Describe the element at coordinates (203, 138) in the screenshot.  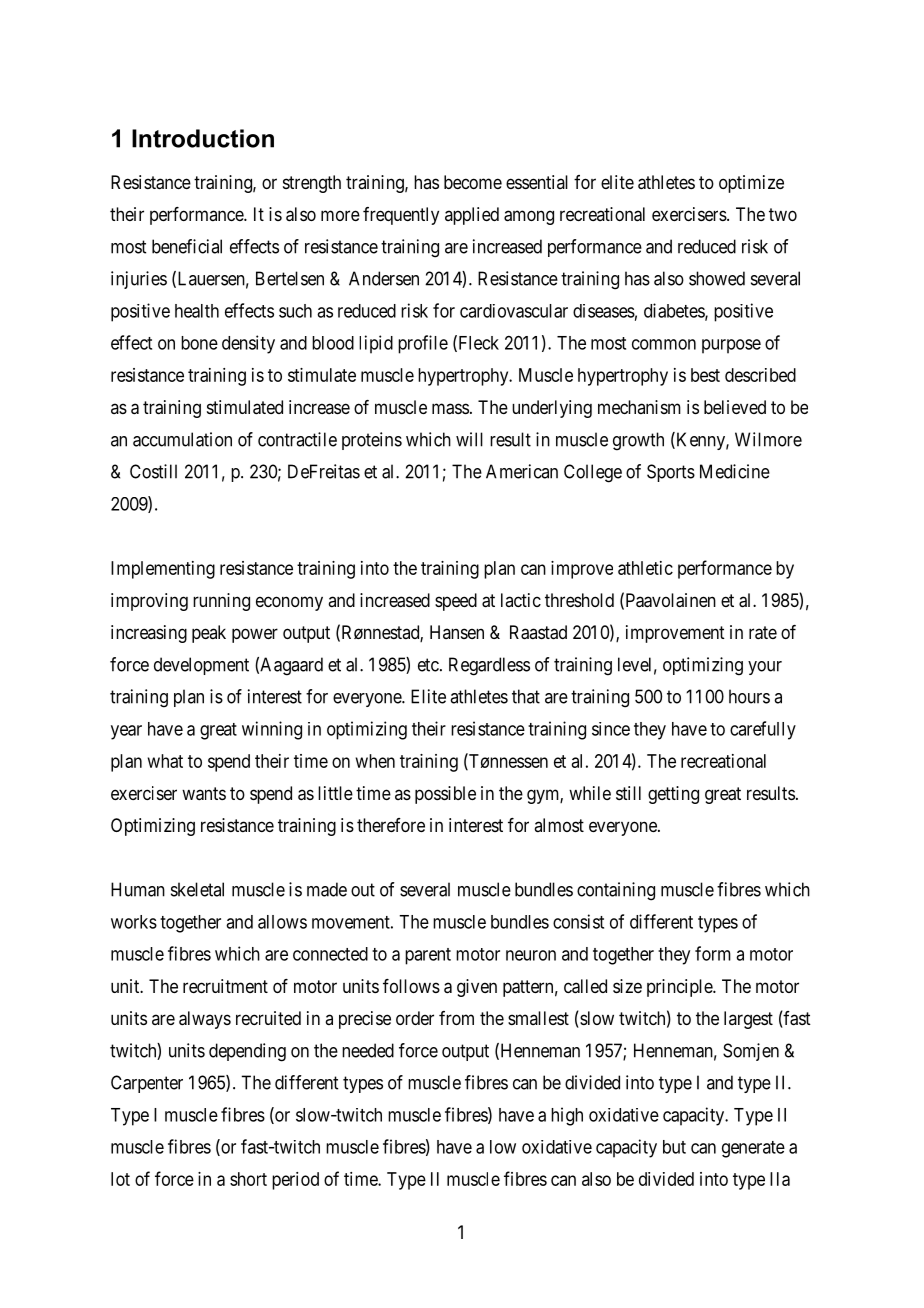
I see `Introduction` at that location.
